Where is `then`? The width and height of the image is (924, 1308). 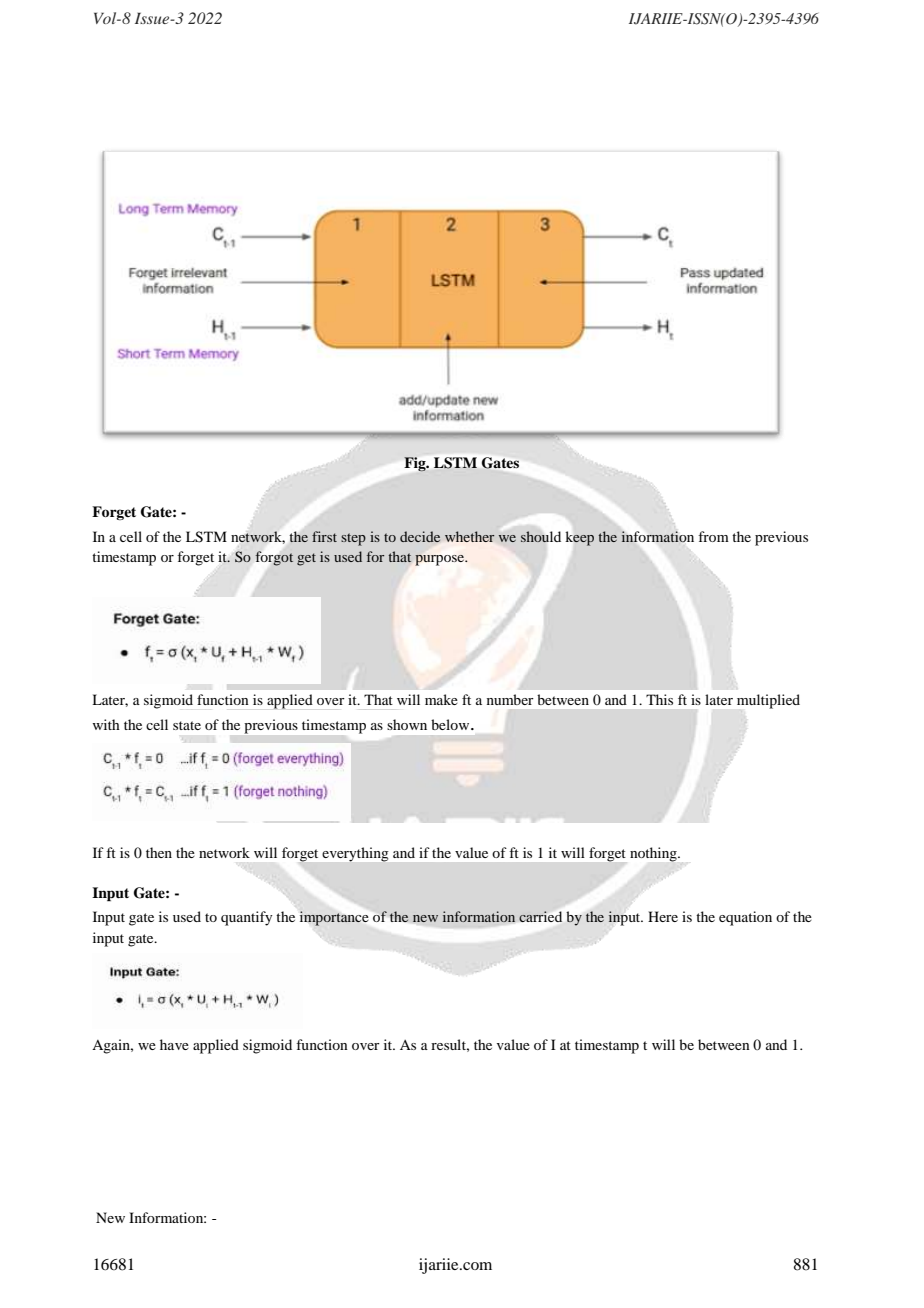 then is located at coordinates (159, 852).
